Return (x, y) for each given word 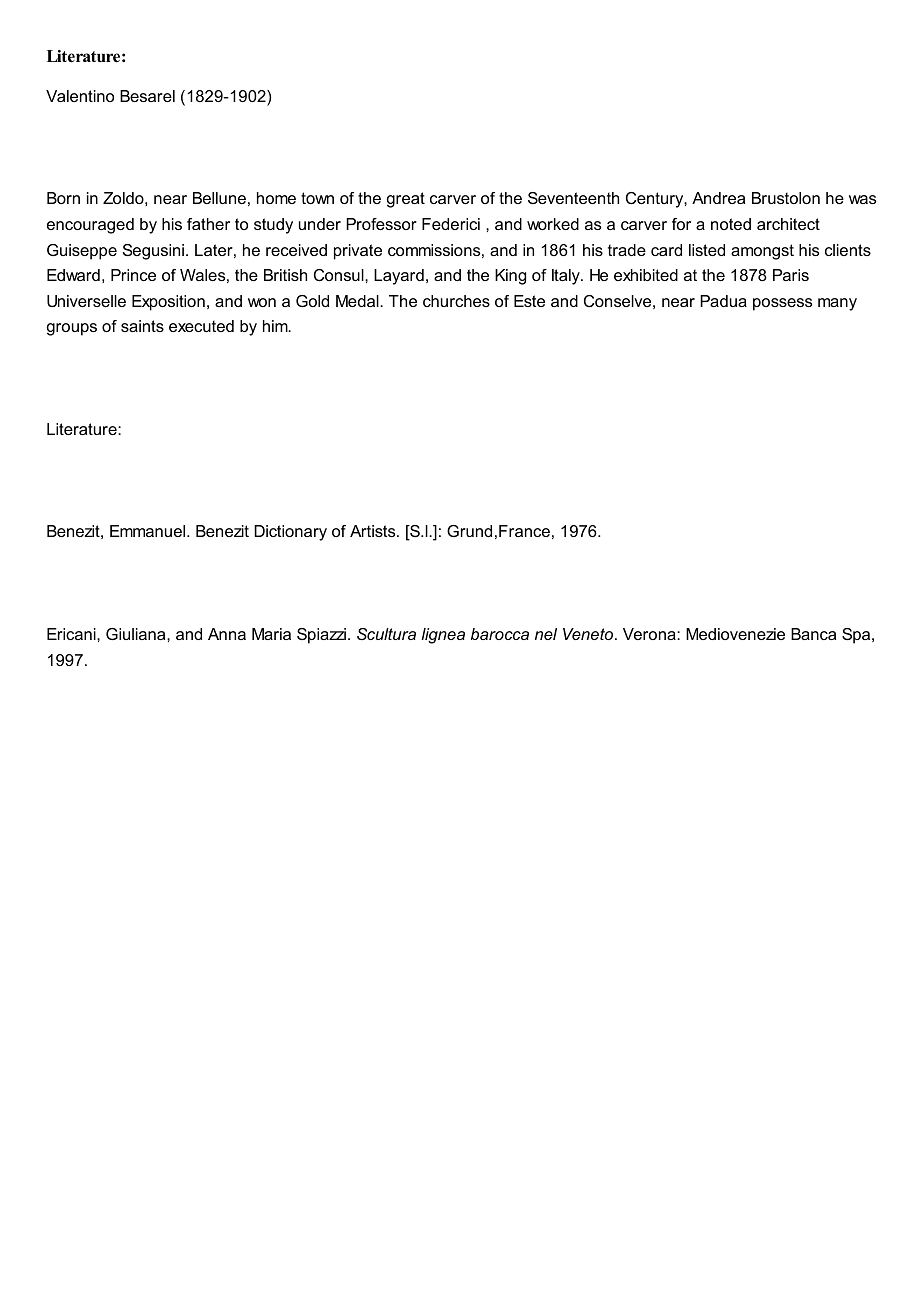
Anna (227, 634)
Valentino (80, 96)
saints (142, 326)
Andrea (718, 198)
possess (782, 304)
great (406, 200)
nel (546, 634)
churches (456, 301)
